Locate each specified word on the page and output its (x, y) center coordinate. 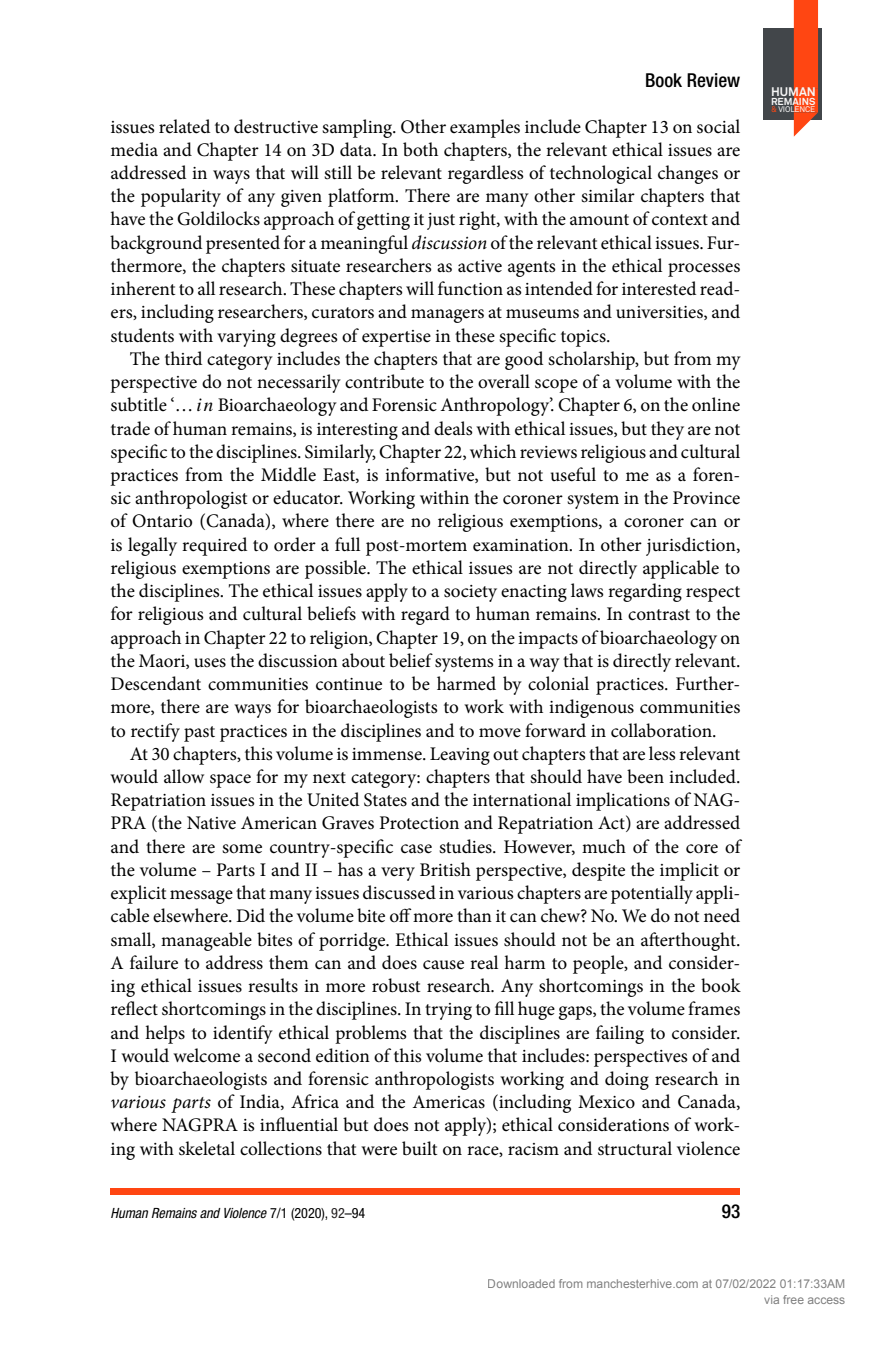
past (199, 734)
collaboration (662, 730)
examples (485, 128)
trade (130, 428)
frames (714, 1008)
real (484, 962)
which (493, 451)
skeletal (207, 1148)
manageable (206, 941)
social (718, 126)
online (716, 404)
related (184, 126)
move (500, 732)
